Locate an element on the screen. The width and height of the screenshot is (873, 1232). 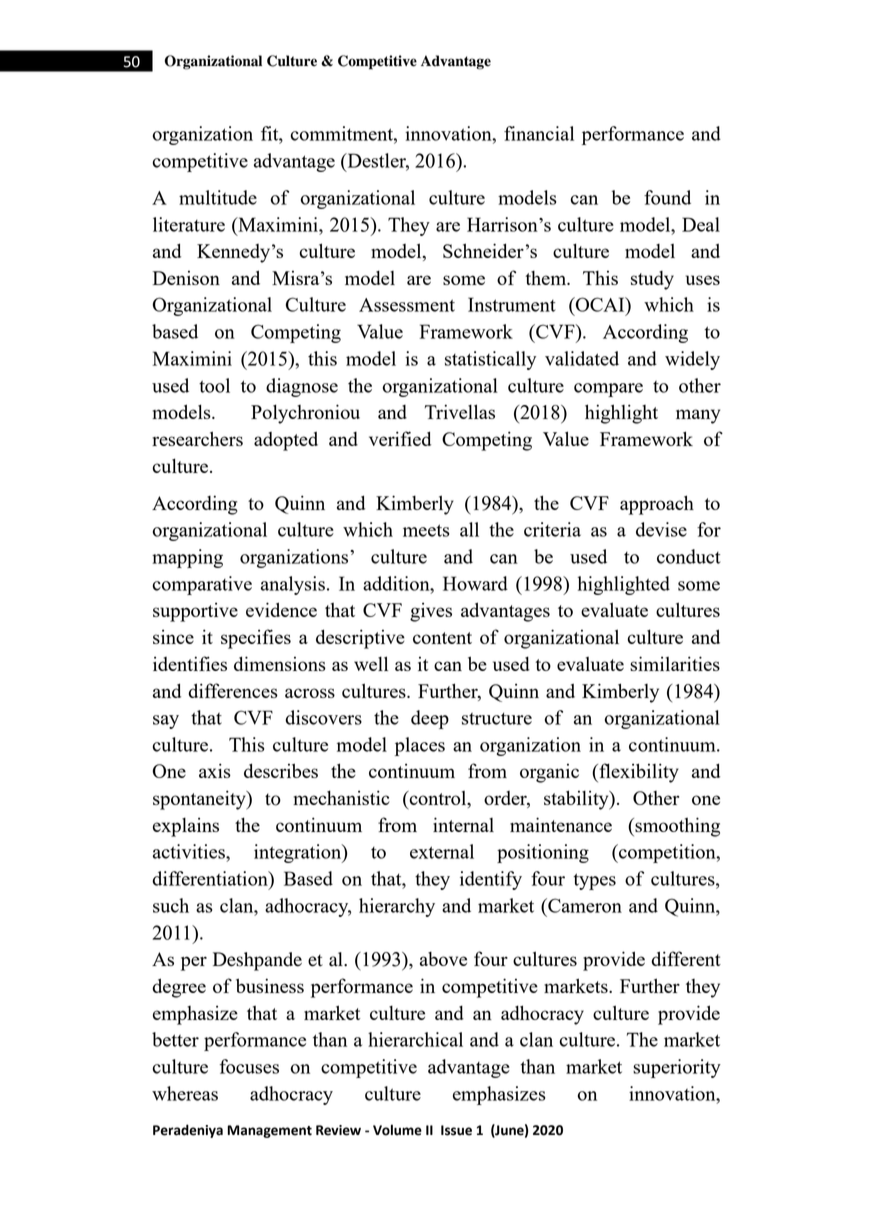
content is located at coordinates (442, 638).
